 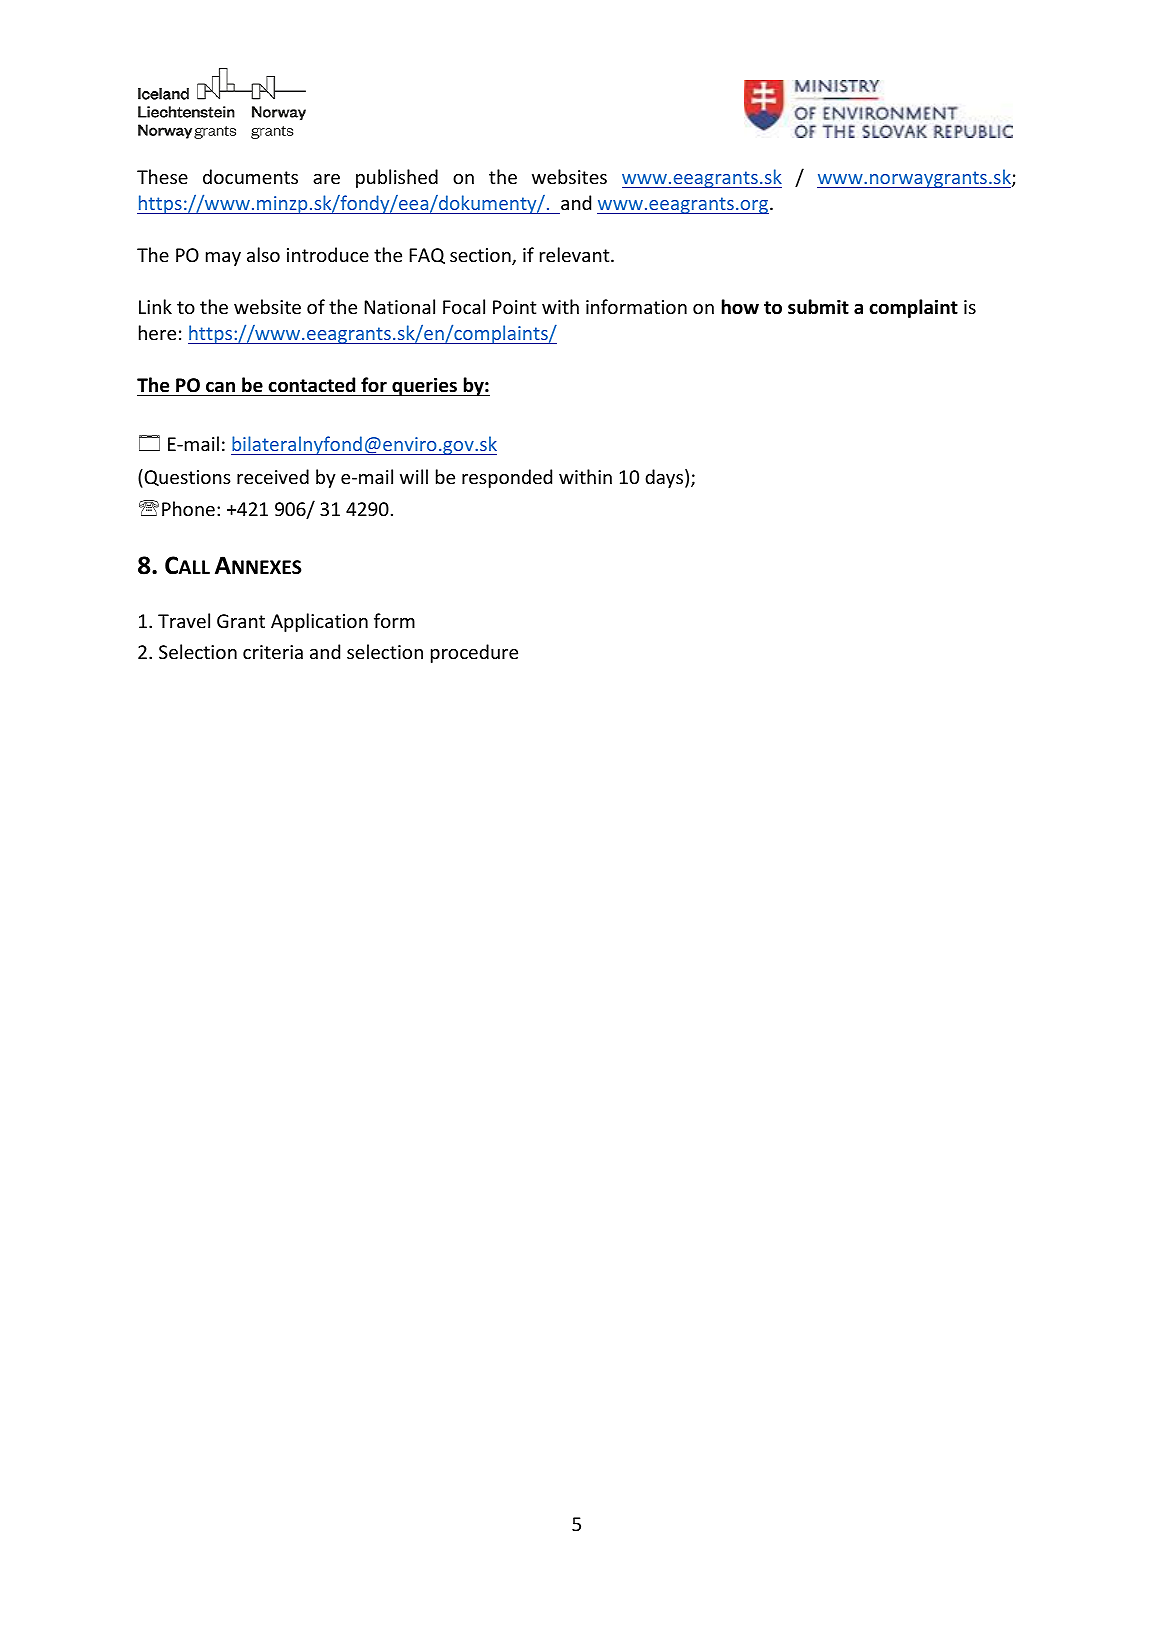 What do you see at coordinates (576, 254) in the document?
I see `relevant` at bounding box center [576, 254].
